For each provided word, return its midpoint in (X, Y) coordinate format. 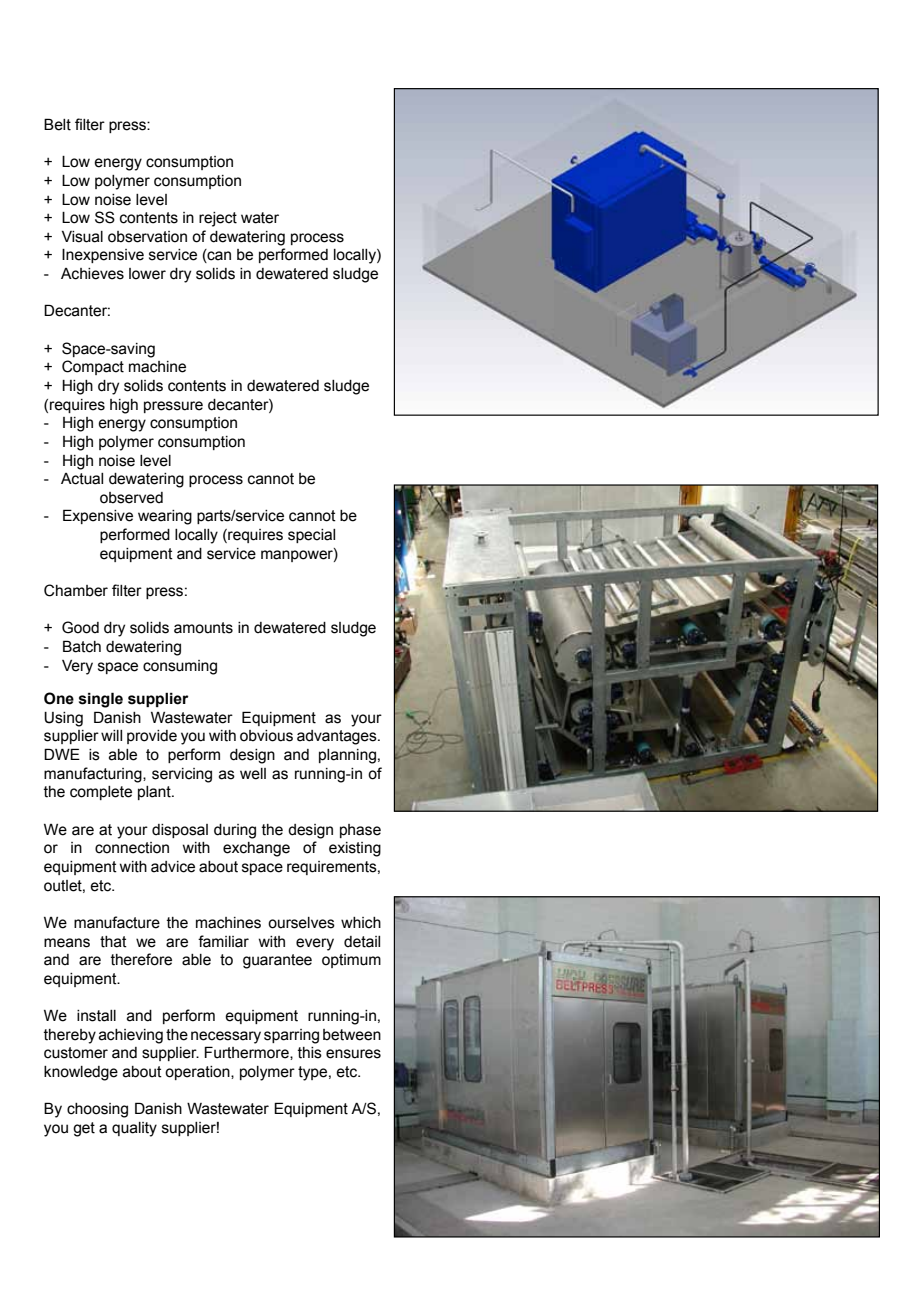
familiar (223, 941)
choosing (97, 1110)
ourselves (301, 923)
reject (218, 219)
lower (147, 274)
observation (147, 237)
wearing (165, 517)
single (101, 700)
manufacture (117, 922)
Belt (57, 124)
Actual (82, 479)
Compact (93, 367)
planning (347, 756)
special (311, 536)
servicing (182, 775)
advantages (338, 737)
